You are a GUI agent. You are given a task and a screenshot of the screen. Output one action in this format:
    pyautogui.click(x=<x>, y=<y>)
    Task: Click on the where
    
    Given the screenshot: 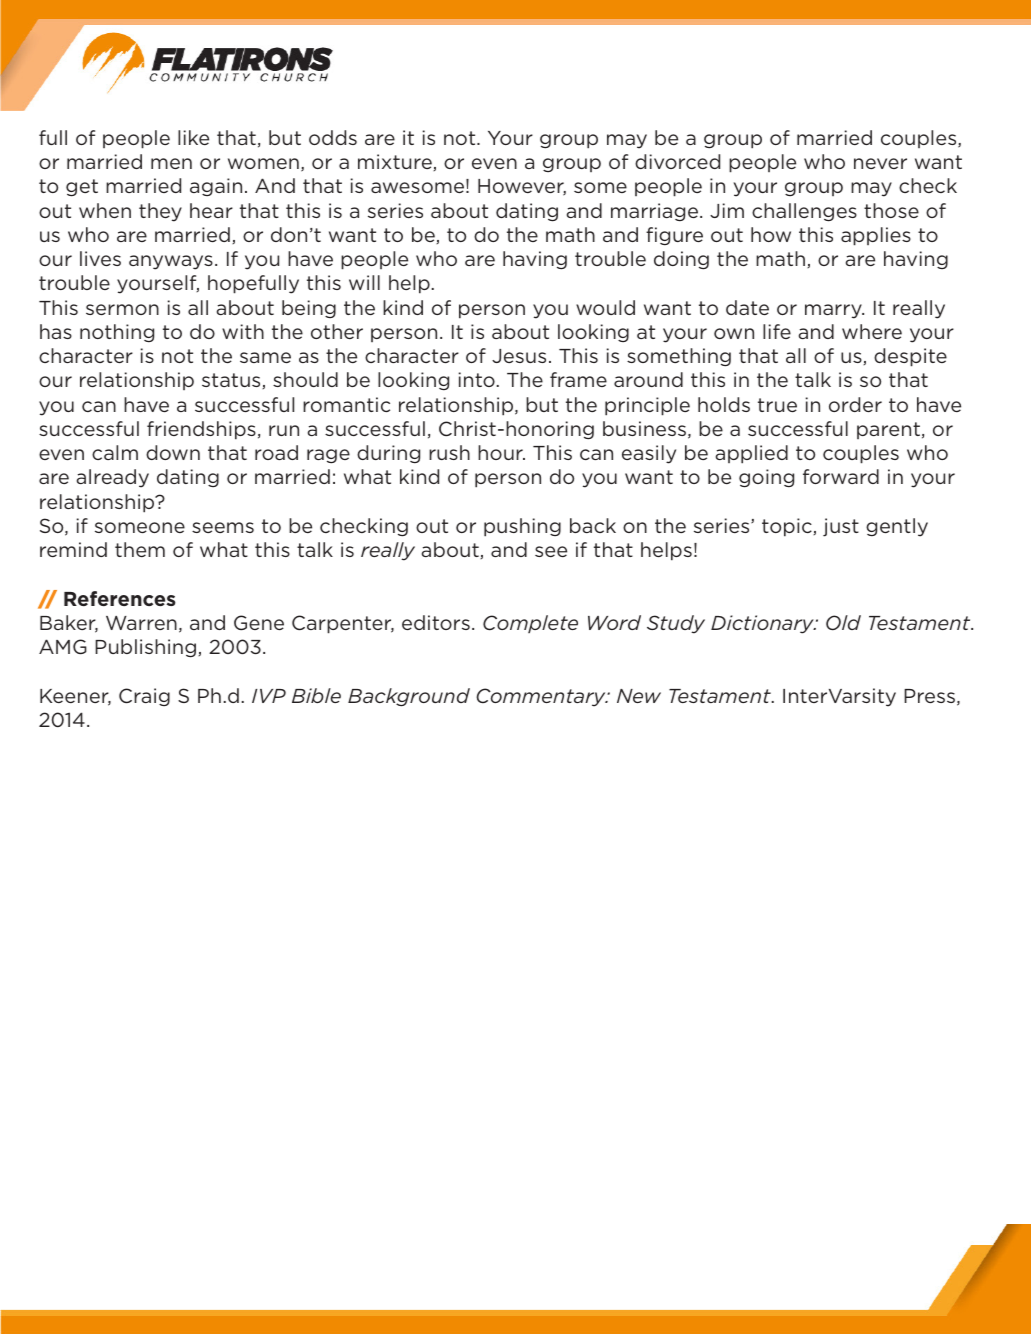 What is the action you would take?
    pyautogui.click(x=872, y=331)
